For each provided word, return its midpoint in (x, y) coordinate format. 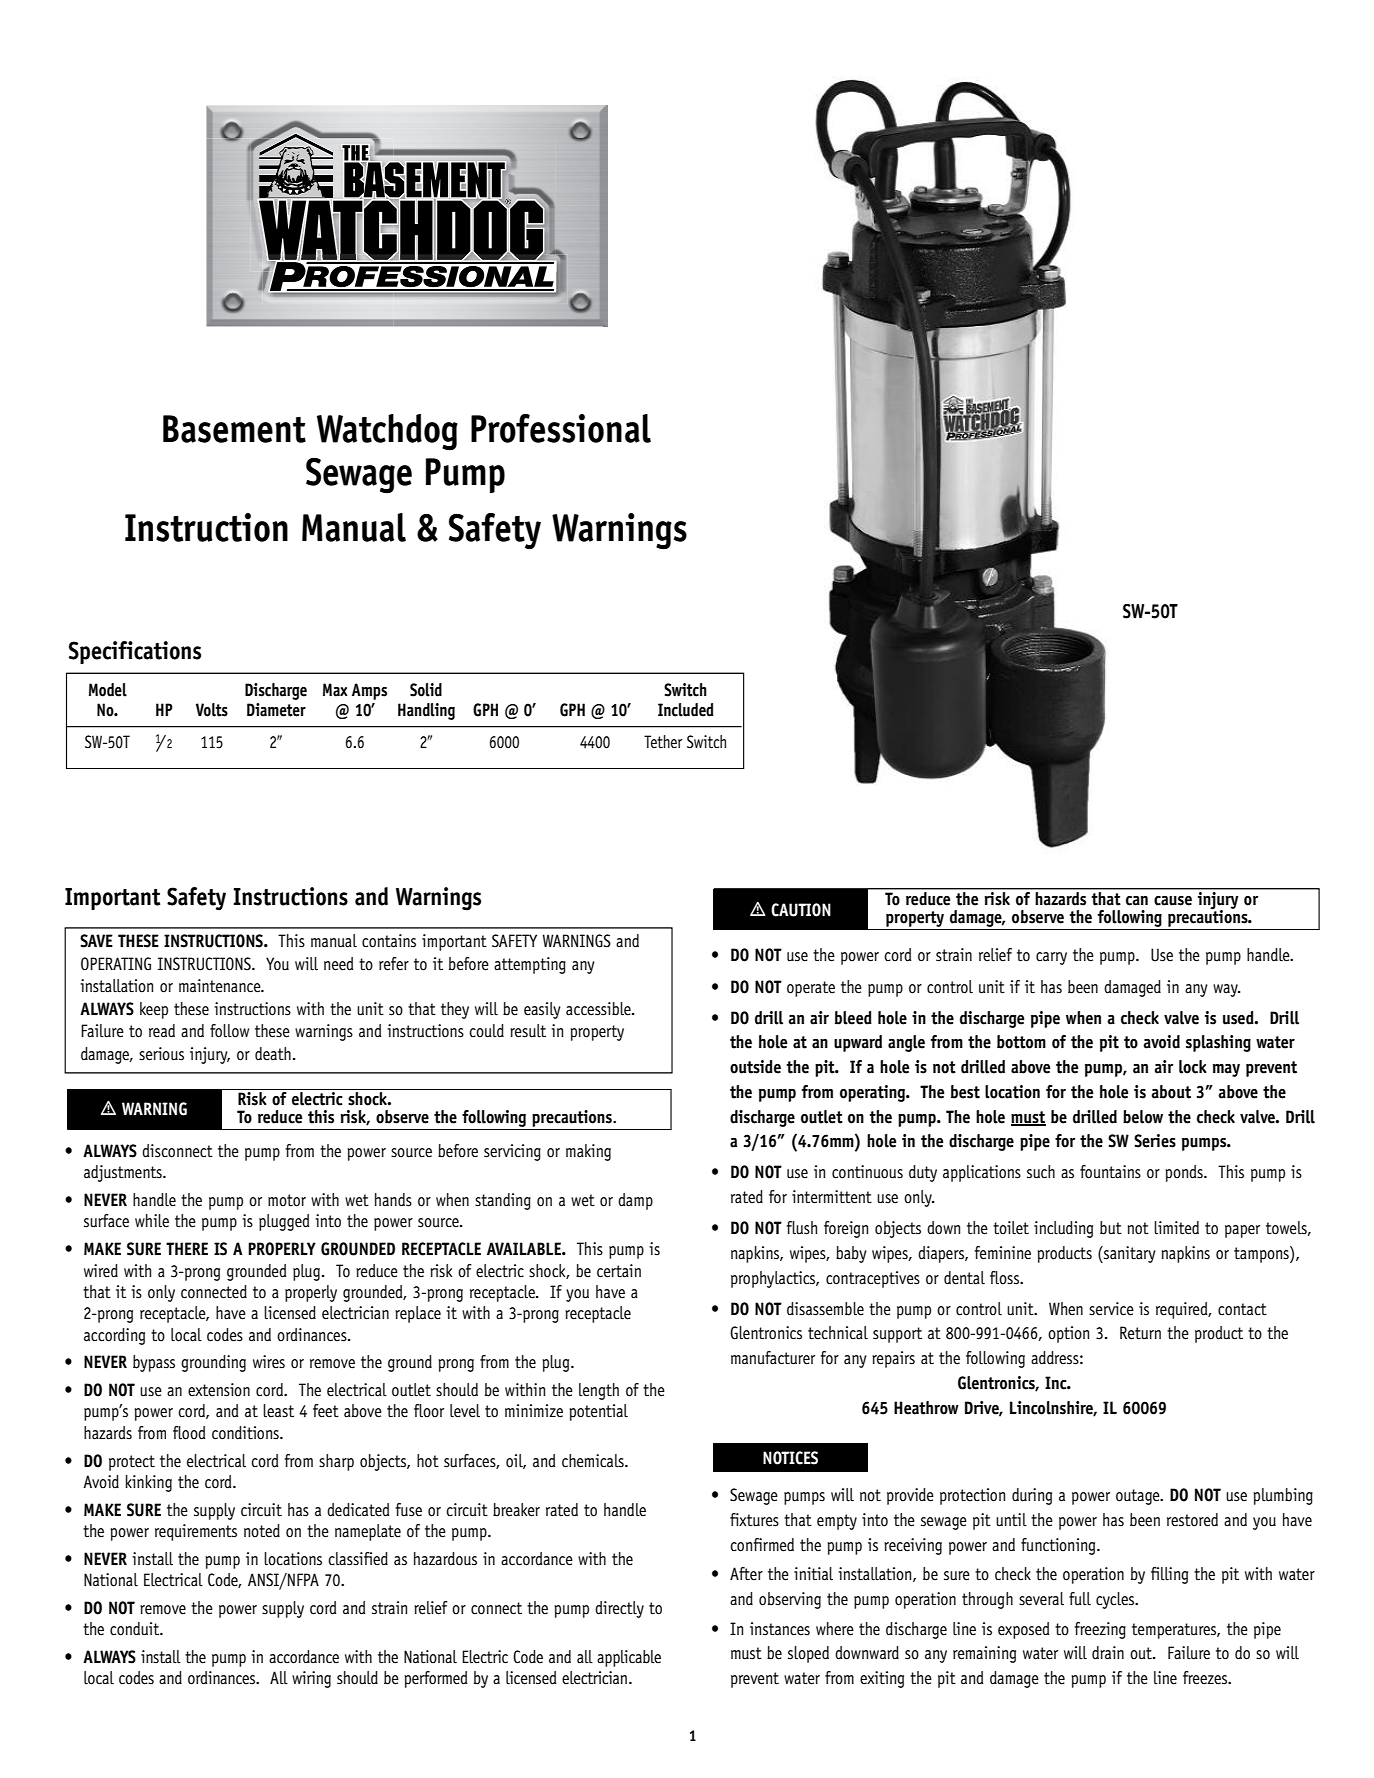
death (273, 1054)
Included (685, 710)
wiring (311, 1679)
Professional (561, 428)
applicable (629, 1658)
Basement (234, 429)
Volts (212, 710)
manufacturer (773, 1358)
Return (1140, 1333)
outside (755, 1067)
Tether (663, 742)
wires (269, 1362)
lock (1193, 1067)
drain (1108, 1653)
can (1137, 901)
